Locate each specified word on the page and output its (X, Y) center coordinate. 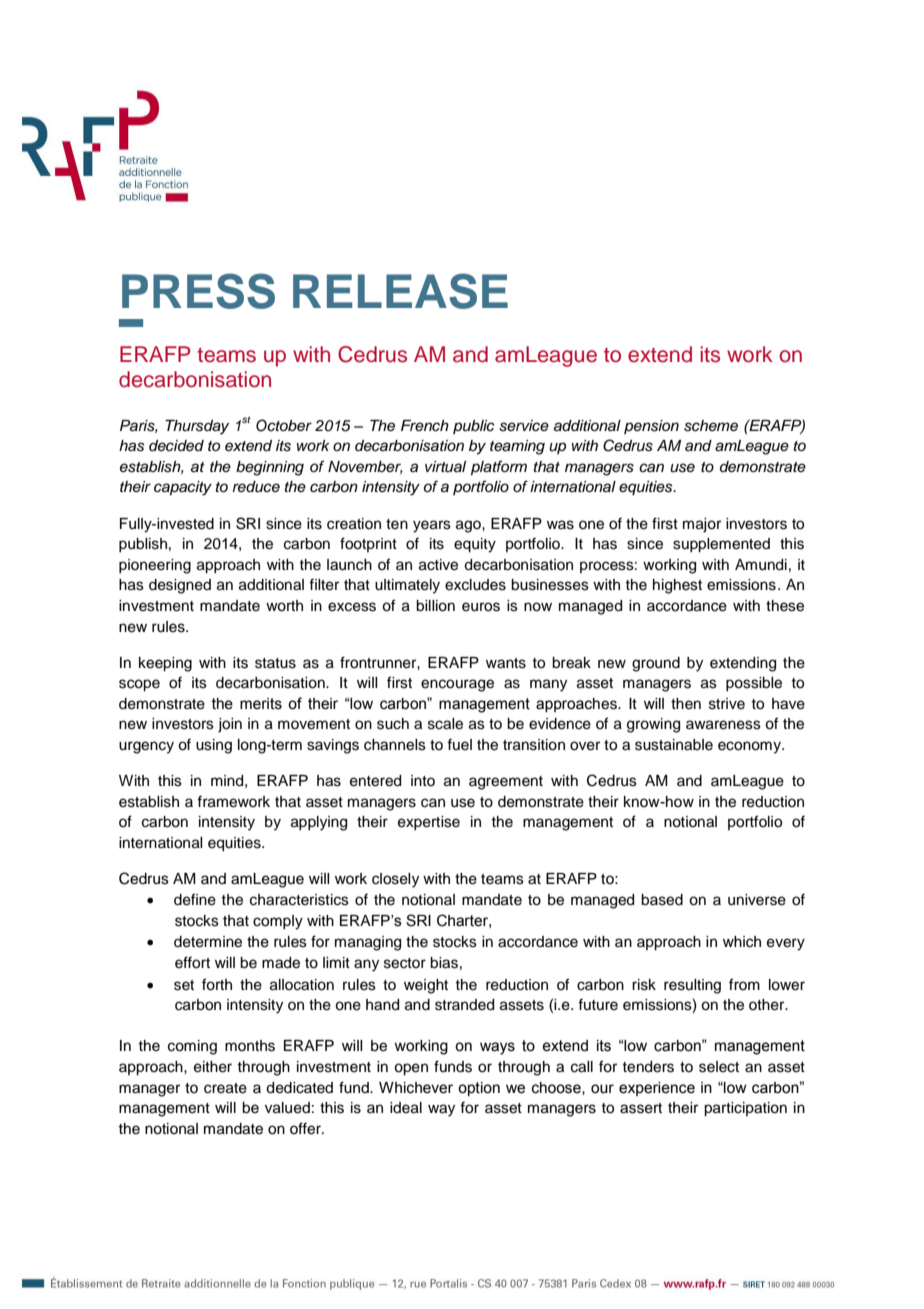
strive (727, 704)
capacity (183, 488)
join (230, 725)
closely (395, 880)
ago (469, 526)
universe (757, 900)
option (479, 1089)
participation (745, 1109)
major (702, 525)
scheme (711, 426)
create (225, 1088)
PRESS (198, 291)
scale (445, 724)
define (195, 899)
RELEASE (400, 291)
